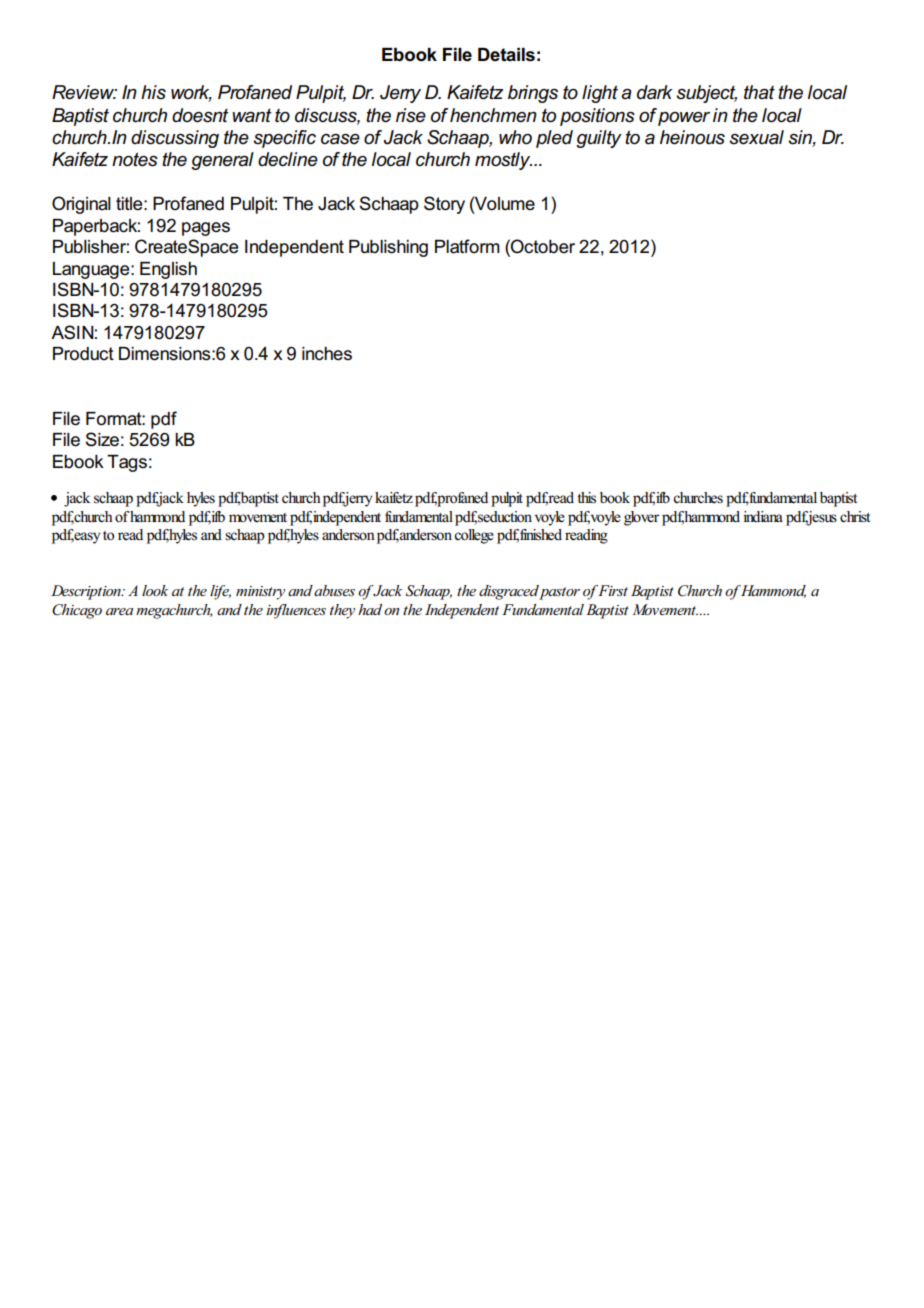  Describe the element at coordinates (83, 354) in the image. I see `Product` at that location.
